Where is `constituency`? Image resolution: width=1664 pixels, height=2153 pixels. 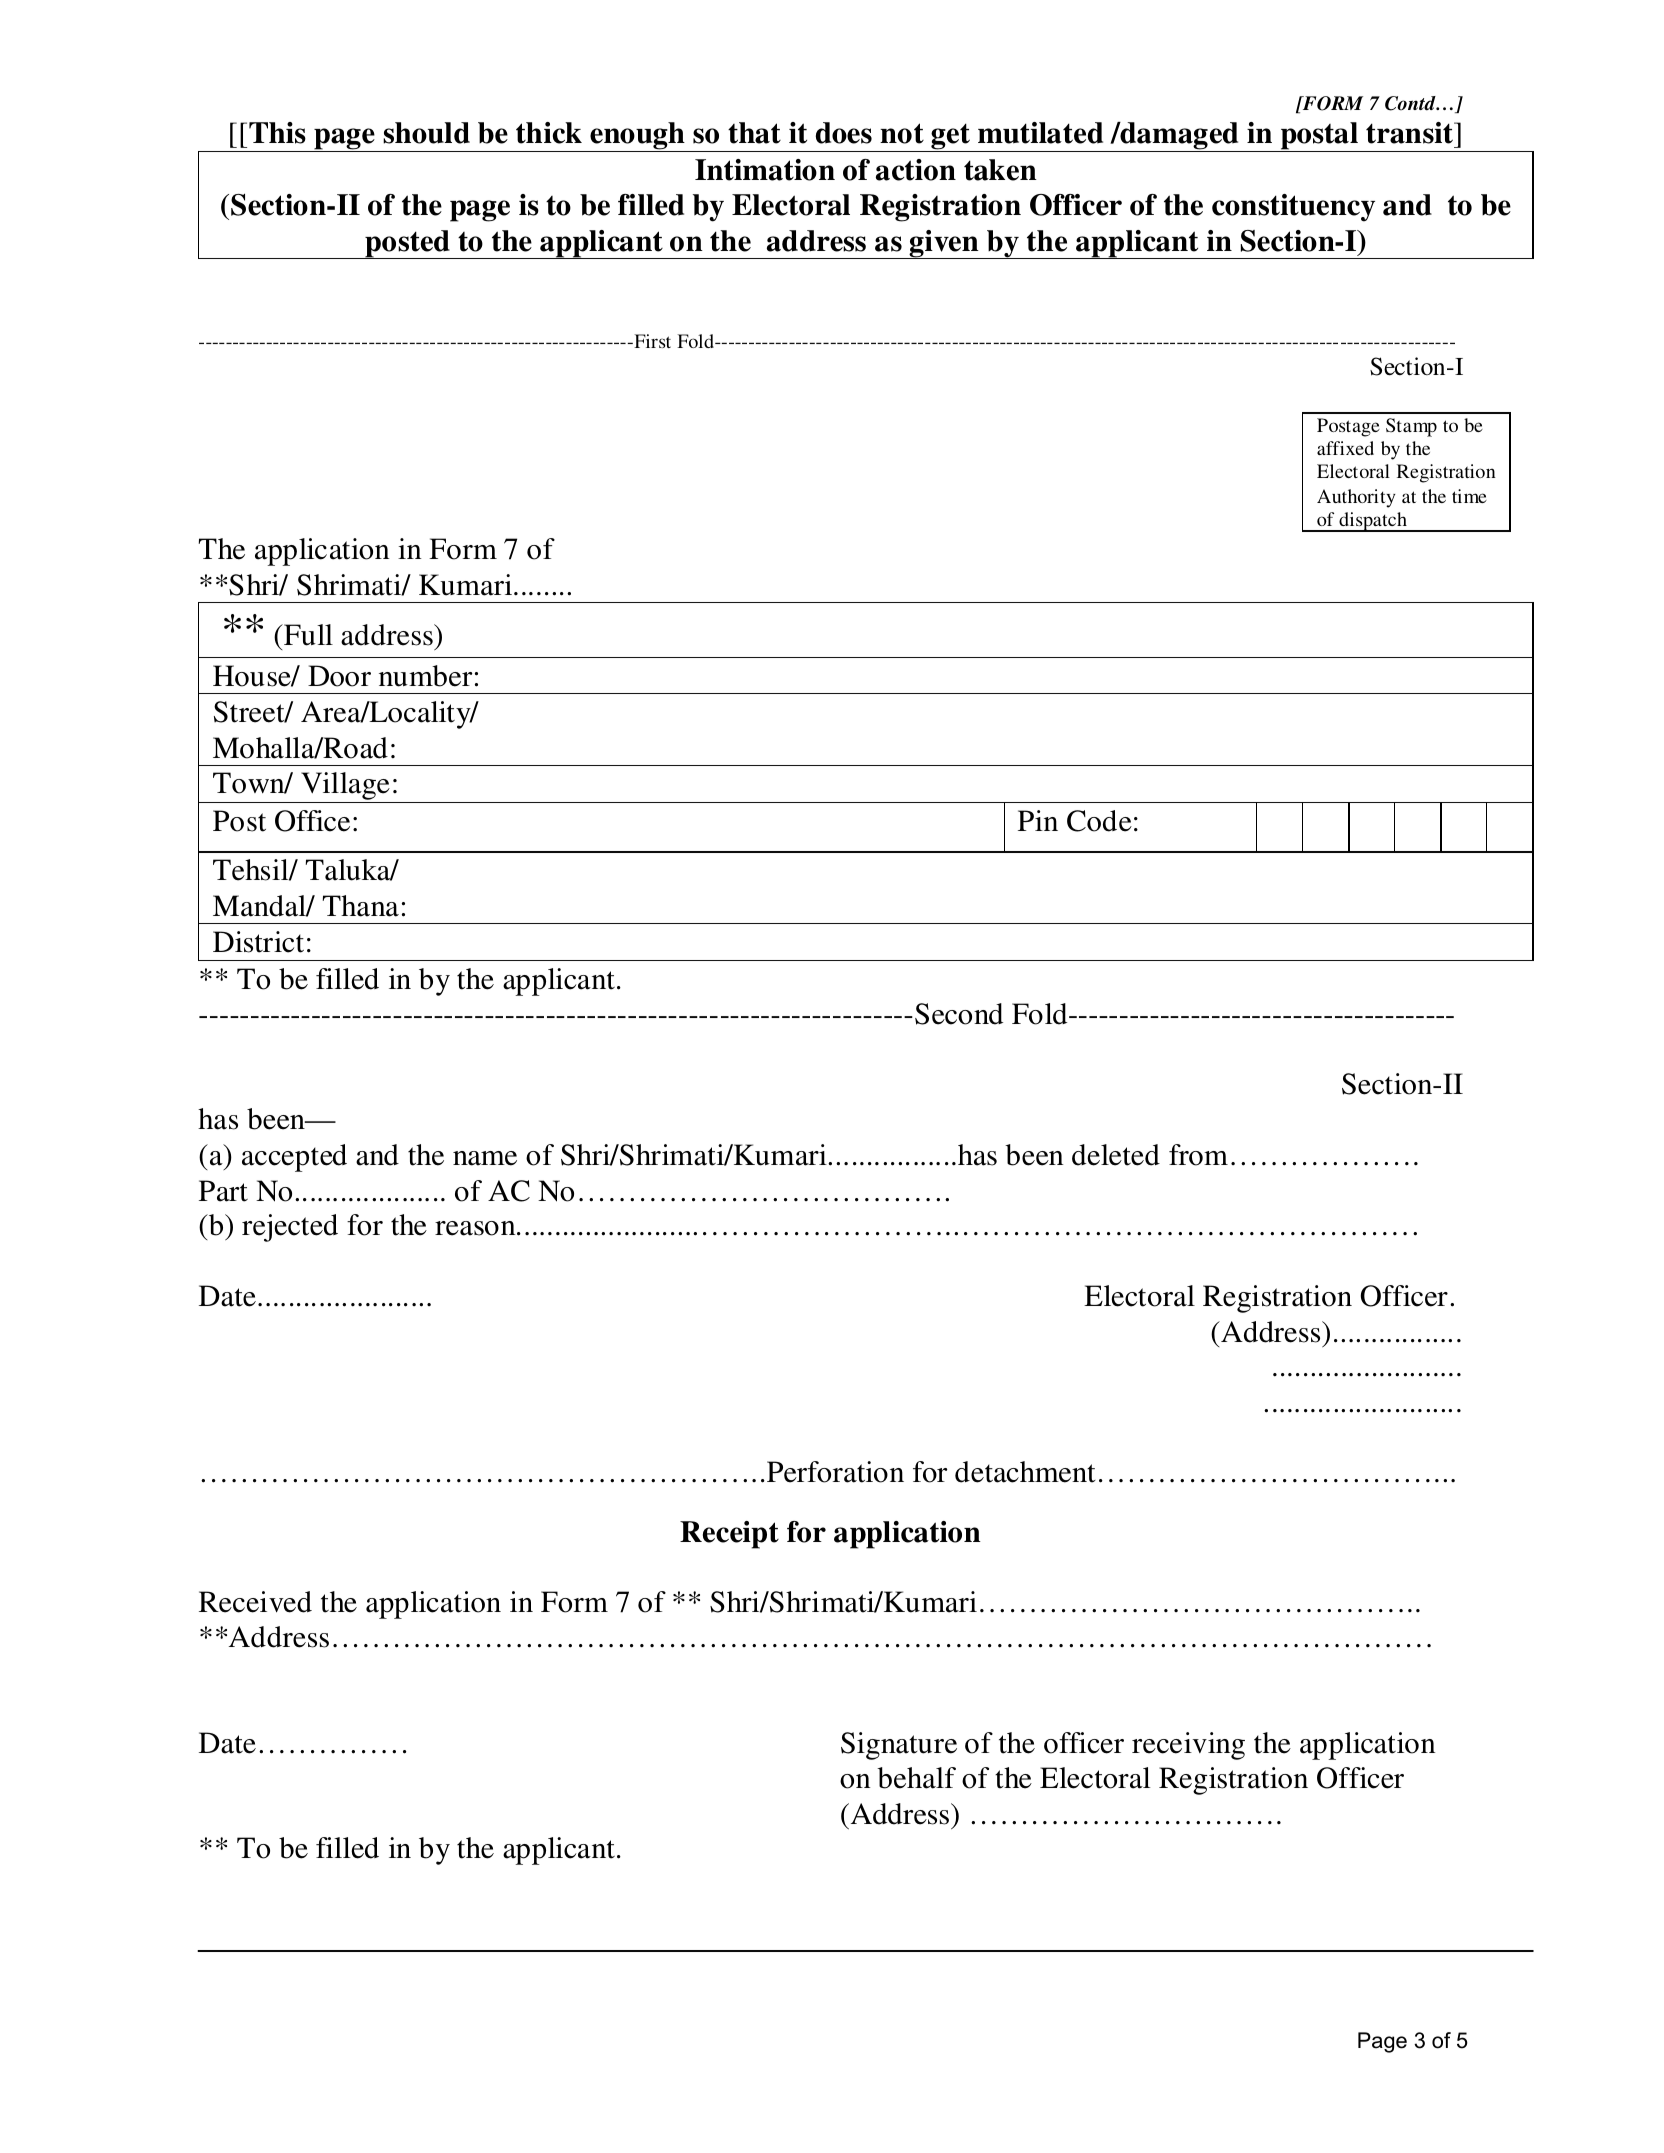 constituency is located at coordinates (1293, 208).
